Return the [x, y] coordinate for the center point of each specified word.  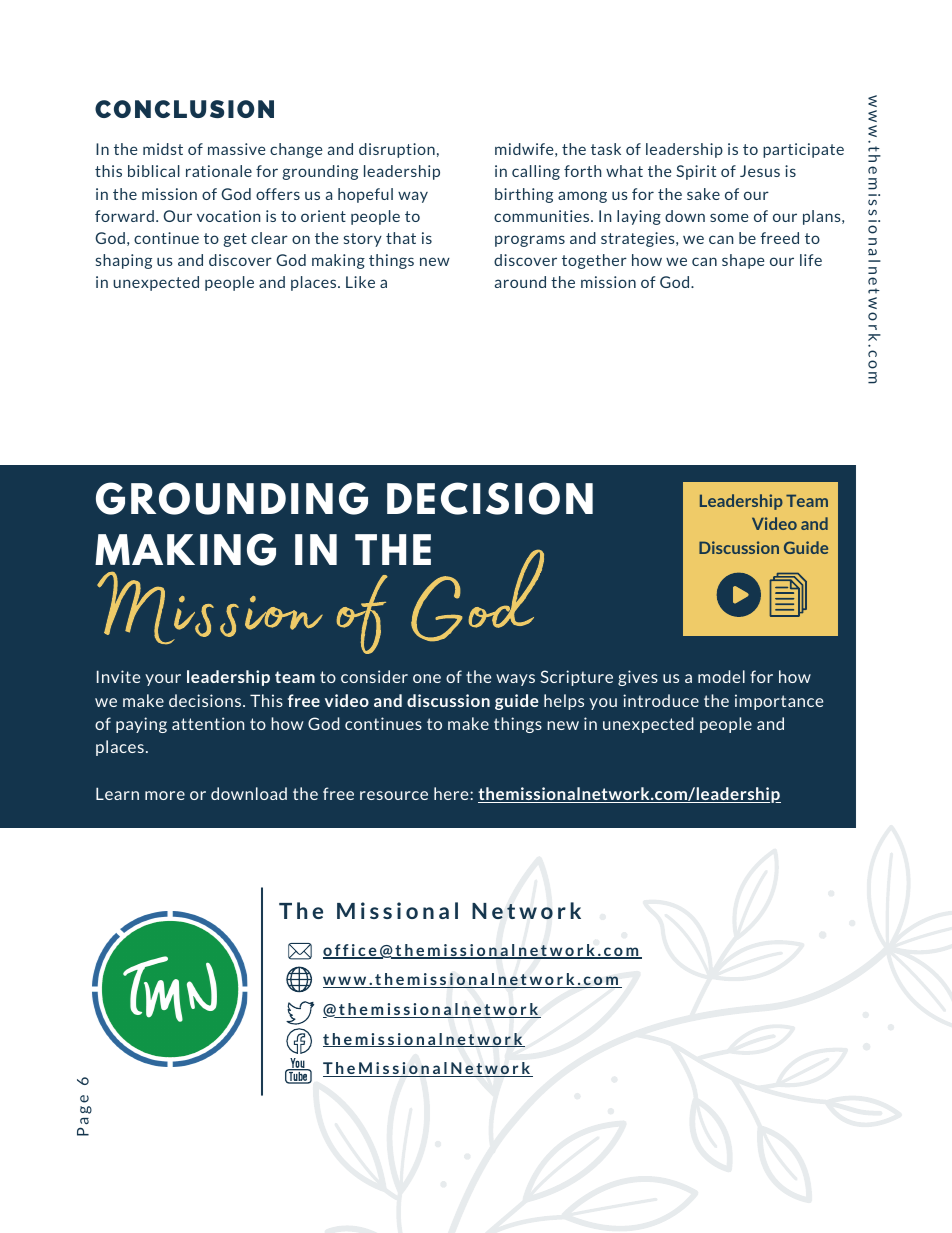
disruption [397, 150]
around [520, 282]
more [165, 795]
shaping [124, 261]
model [721, 676]
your [163, 680]
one [427, 678]
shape [743, 261]
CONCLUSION [184, 109]
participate [803, 150]
